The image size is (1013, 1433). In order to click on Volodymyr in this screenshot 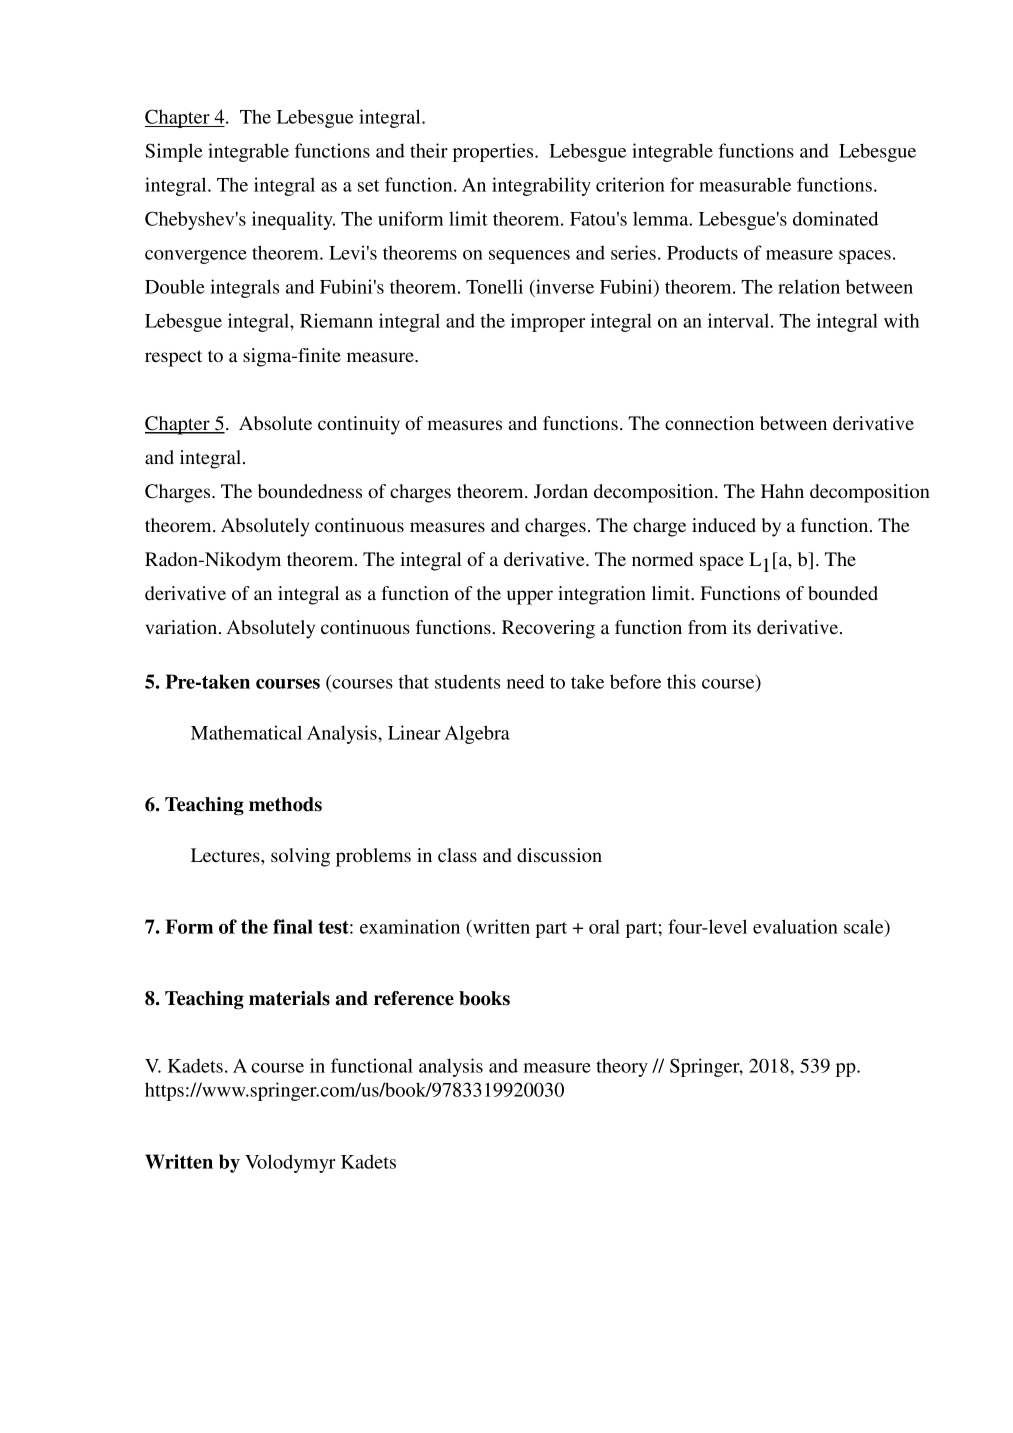, I will do `click(290, 1163)`.
